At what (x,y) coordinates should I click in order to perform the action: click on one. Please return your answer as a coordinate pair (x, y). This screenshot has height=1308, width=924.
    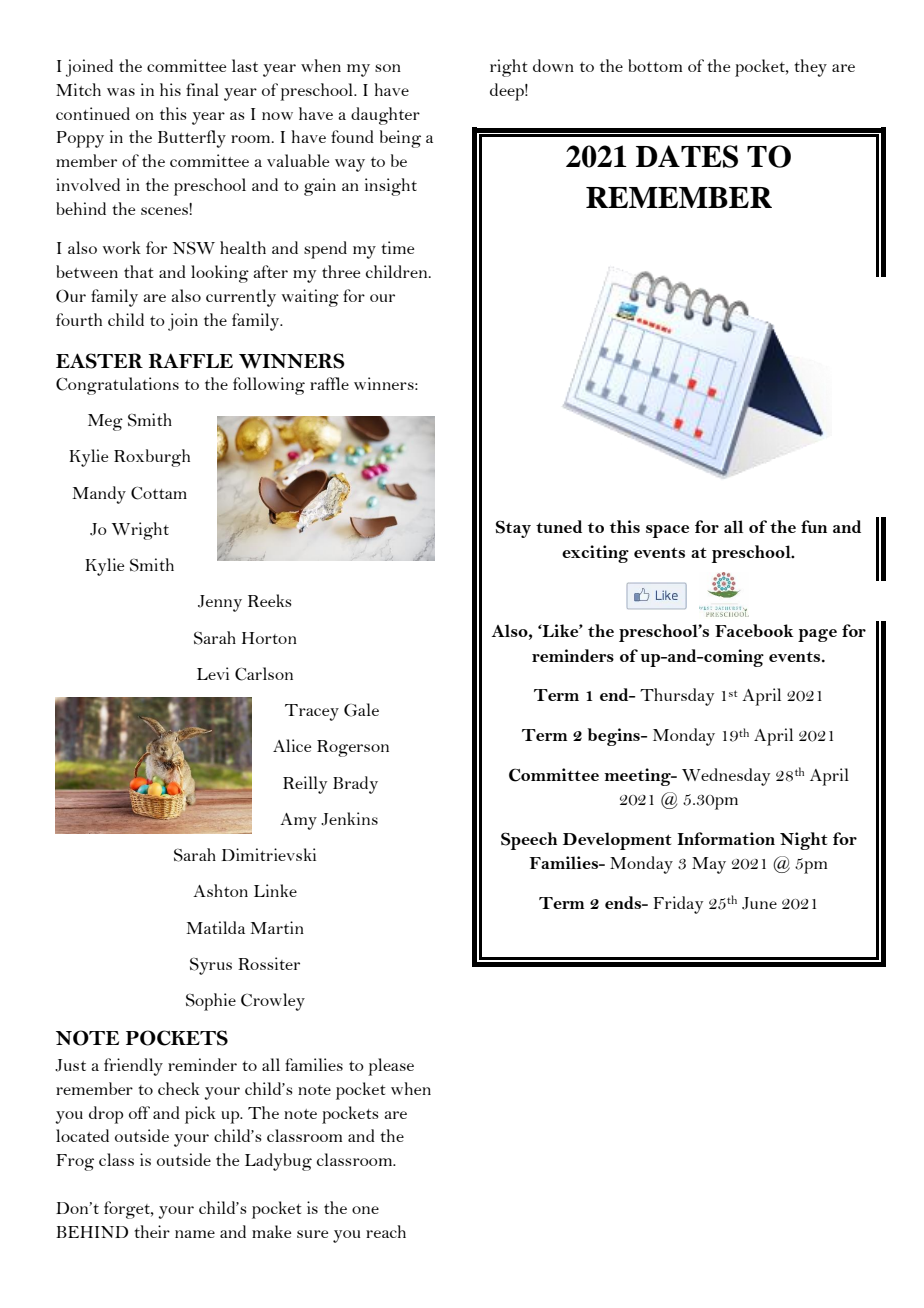
    Looking at the image, I should click on (365, 1210).
